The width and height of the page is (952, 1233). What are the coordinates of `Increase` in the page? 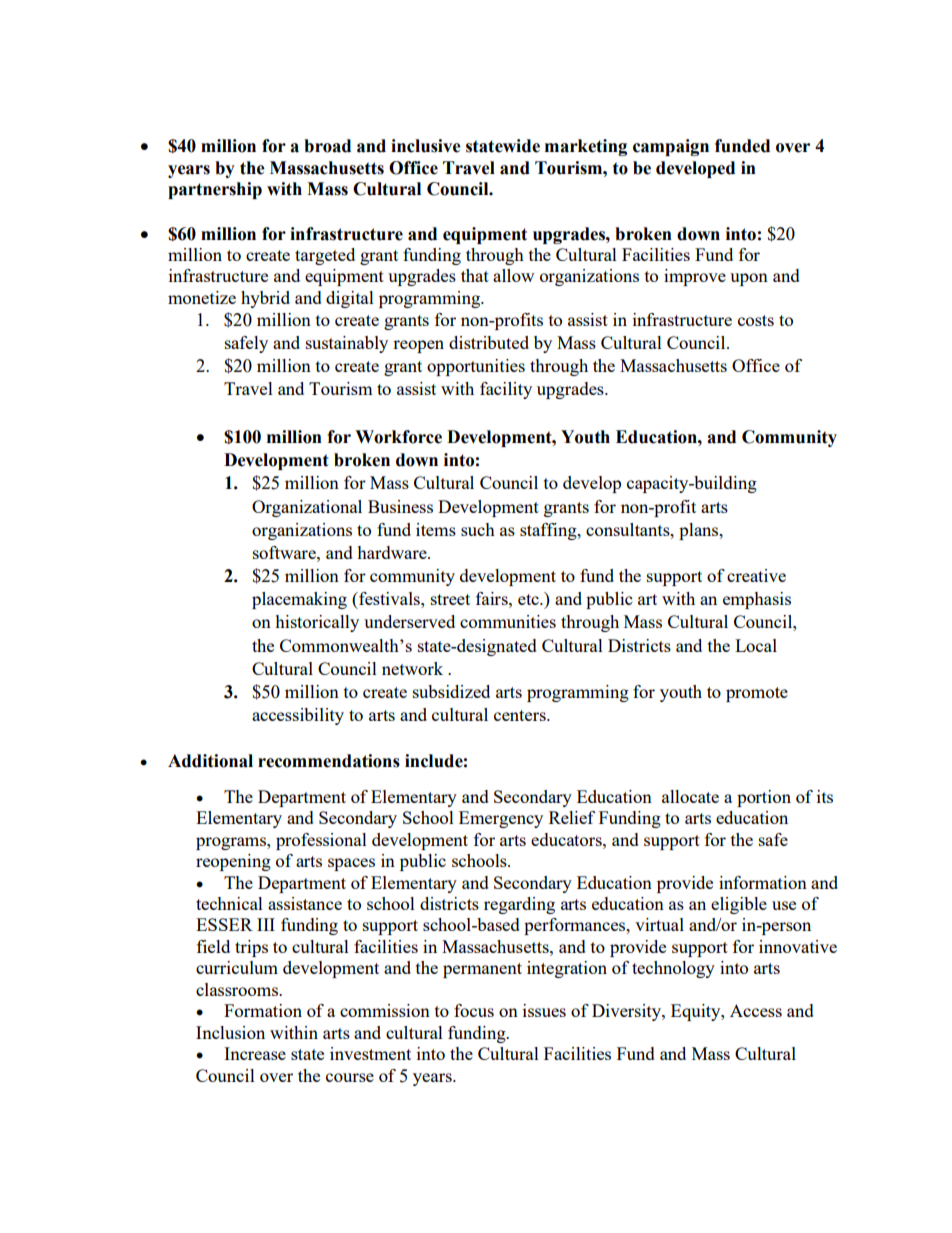 It's located at (255, 1053).
